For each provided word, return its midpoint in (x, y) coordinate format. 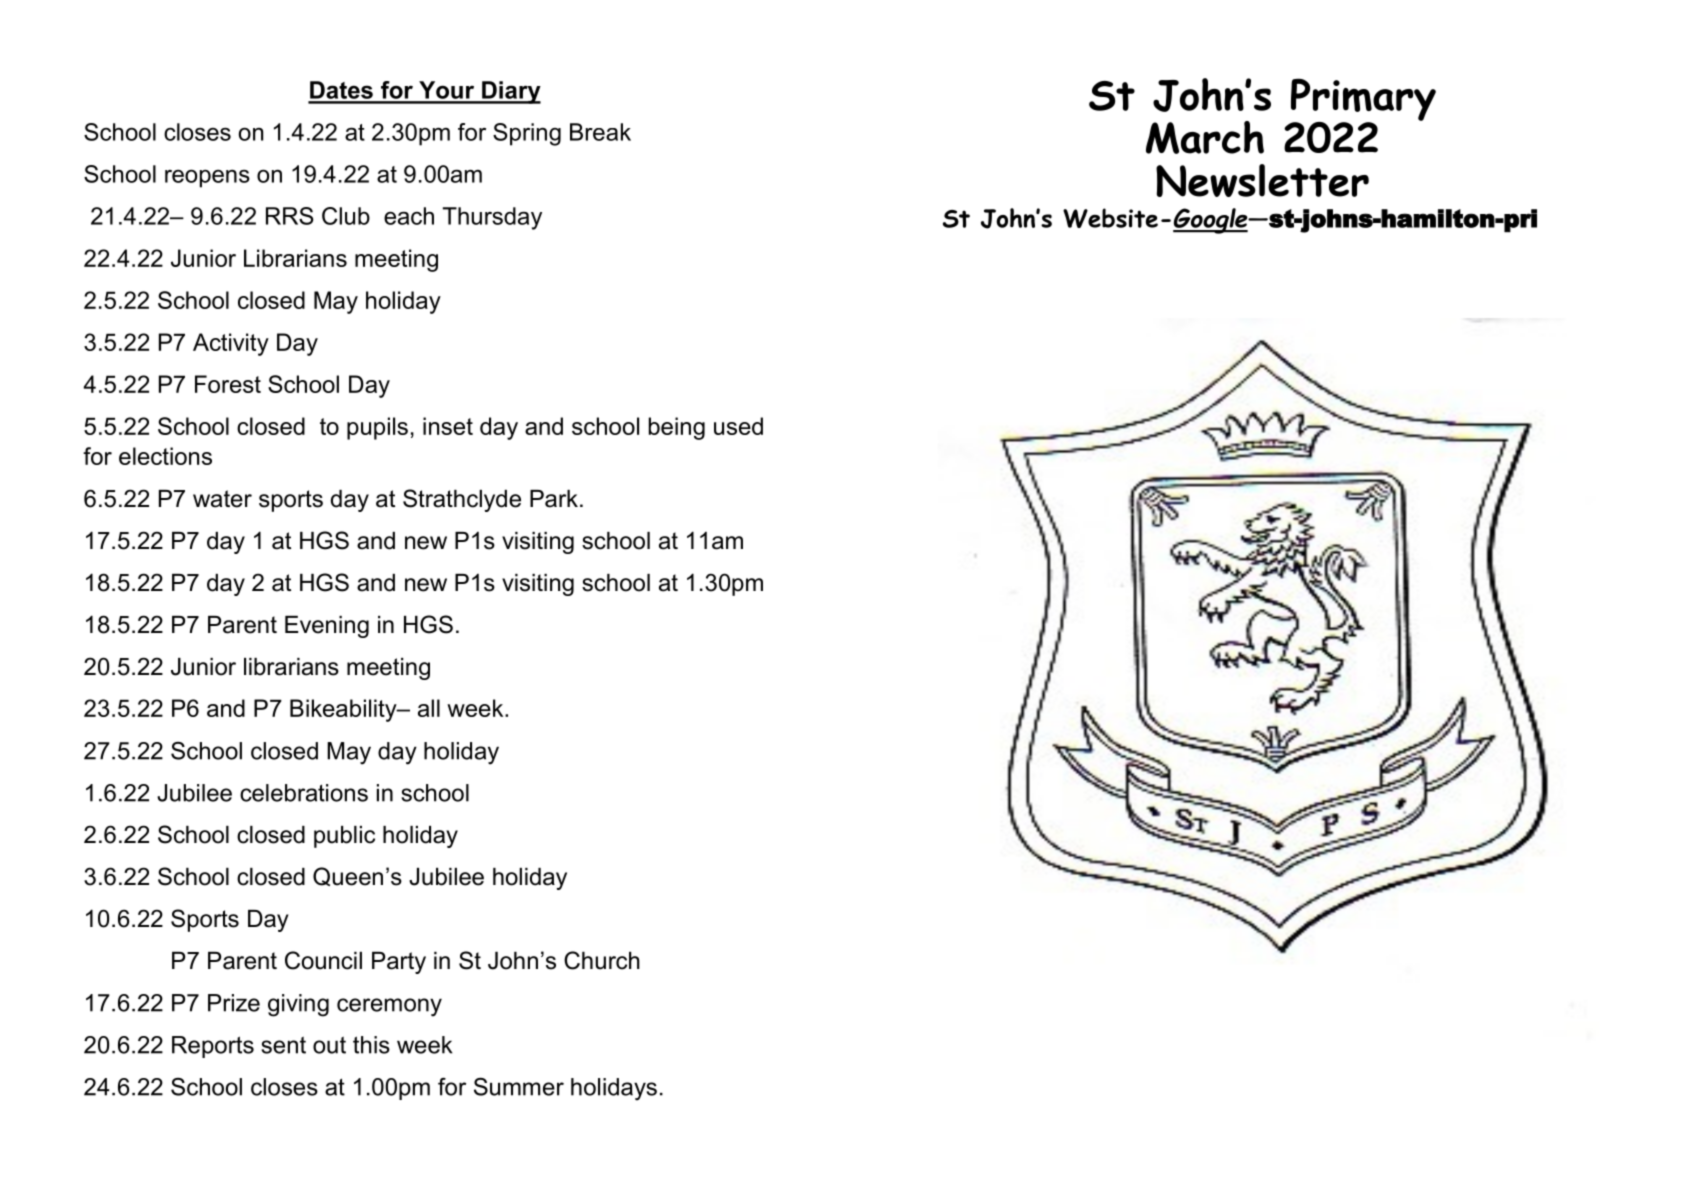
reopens (207, 178)
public (344, 837)
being (677, 428)
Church (602, 960)
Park (554, 499)
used (738, 426)
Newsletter (1262, 180)
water (222, 499)
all (429, 708)
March (1205, 137)
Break (600, 132)
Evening (327, 627)
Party (399, 962)
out (329, 1045)
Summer (519, 1086)
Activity (231, 344)
